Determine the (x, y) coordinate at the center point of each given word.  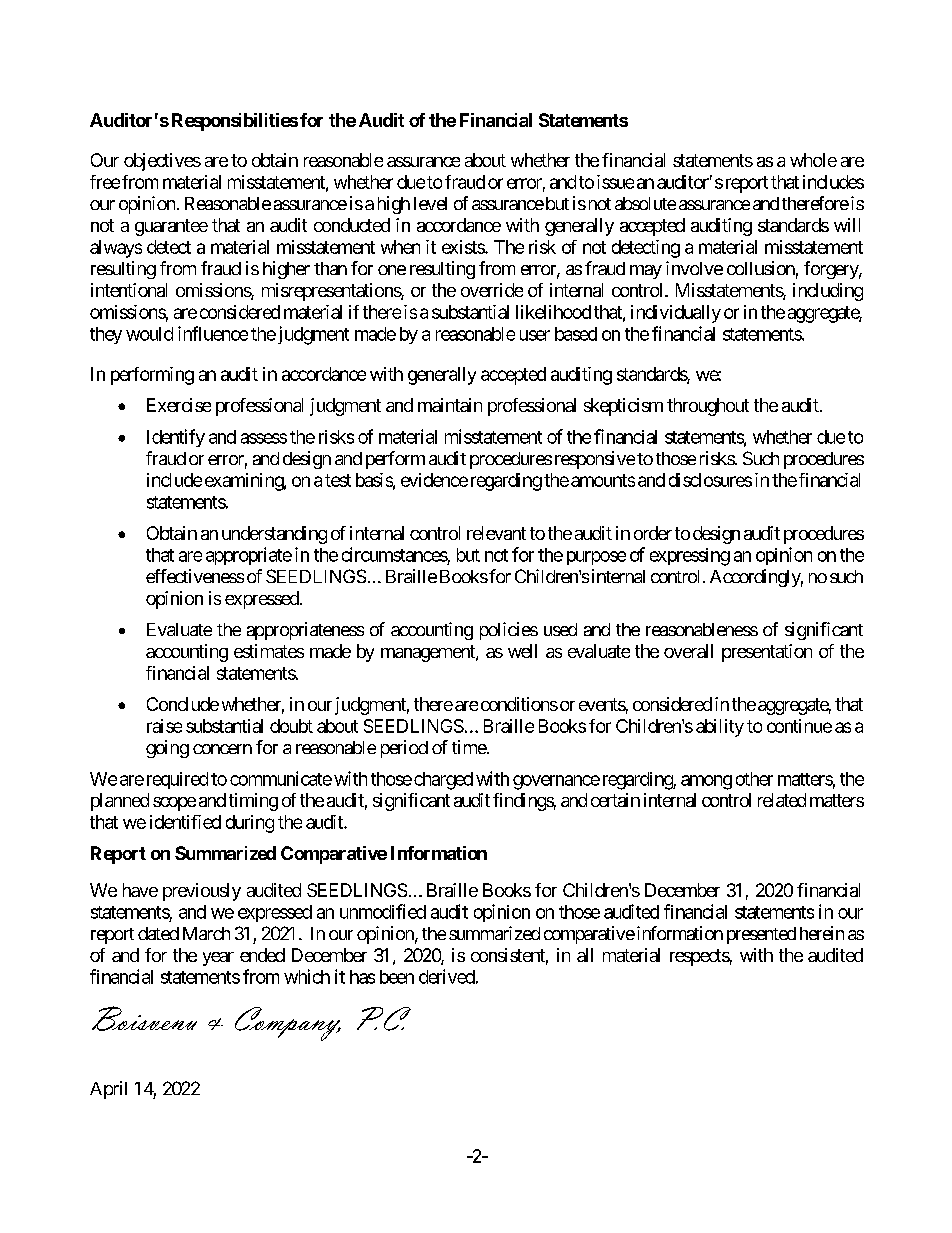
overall (688, 651)
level (430, 203)
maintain (450, 405)
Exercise (179, 405)
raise (164, 726)
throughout (708, 407)
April (108, 1090)
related (782, 800)
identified (185, 822)
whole (813, 160)
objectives (162, 162)
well (522, 651)
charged (442, 781)
